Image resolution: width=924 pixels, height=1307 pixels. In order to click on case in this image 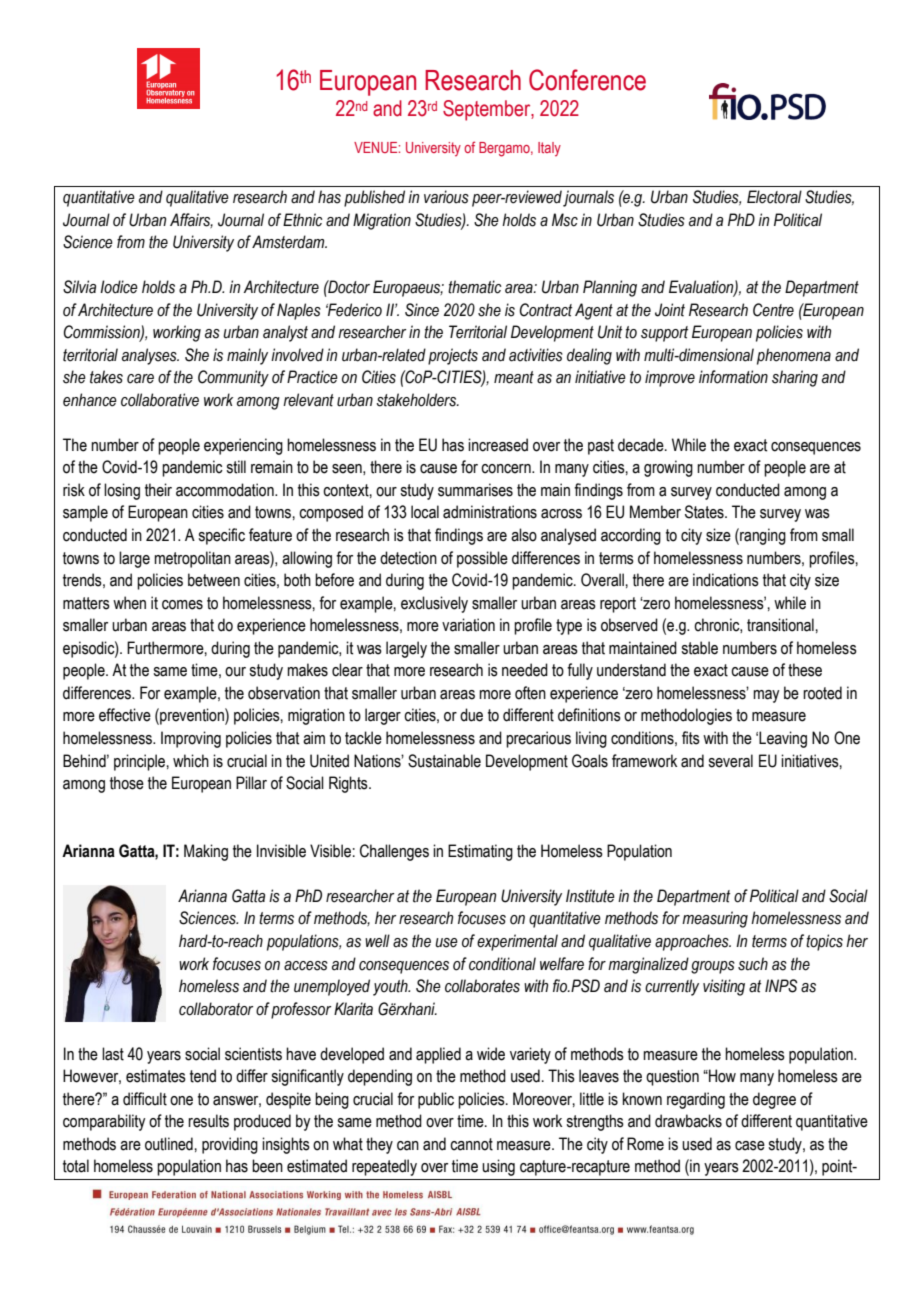, I will do `click(750, 1146)`.
